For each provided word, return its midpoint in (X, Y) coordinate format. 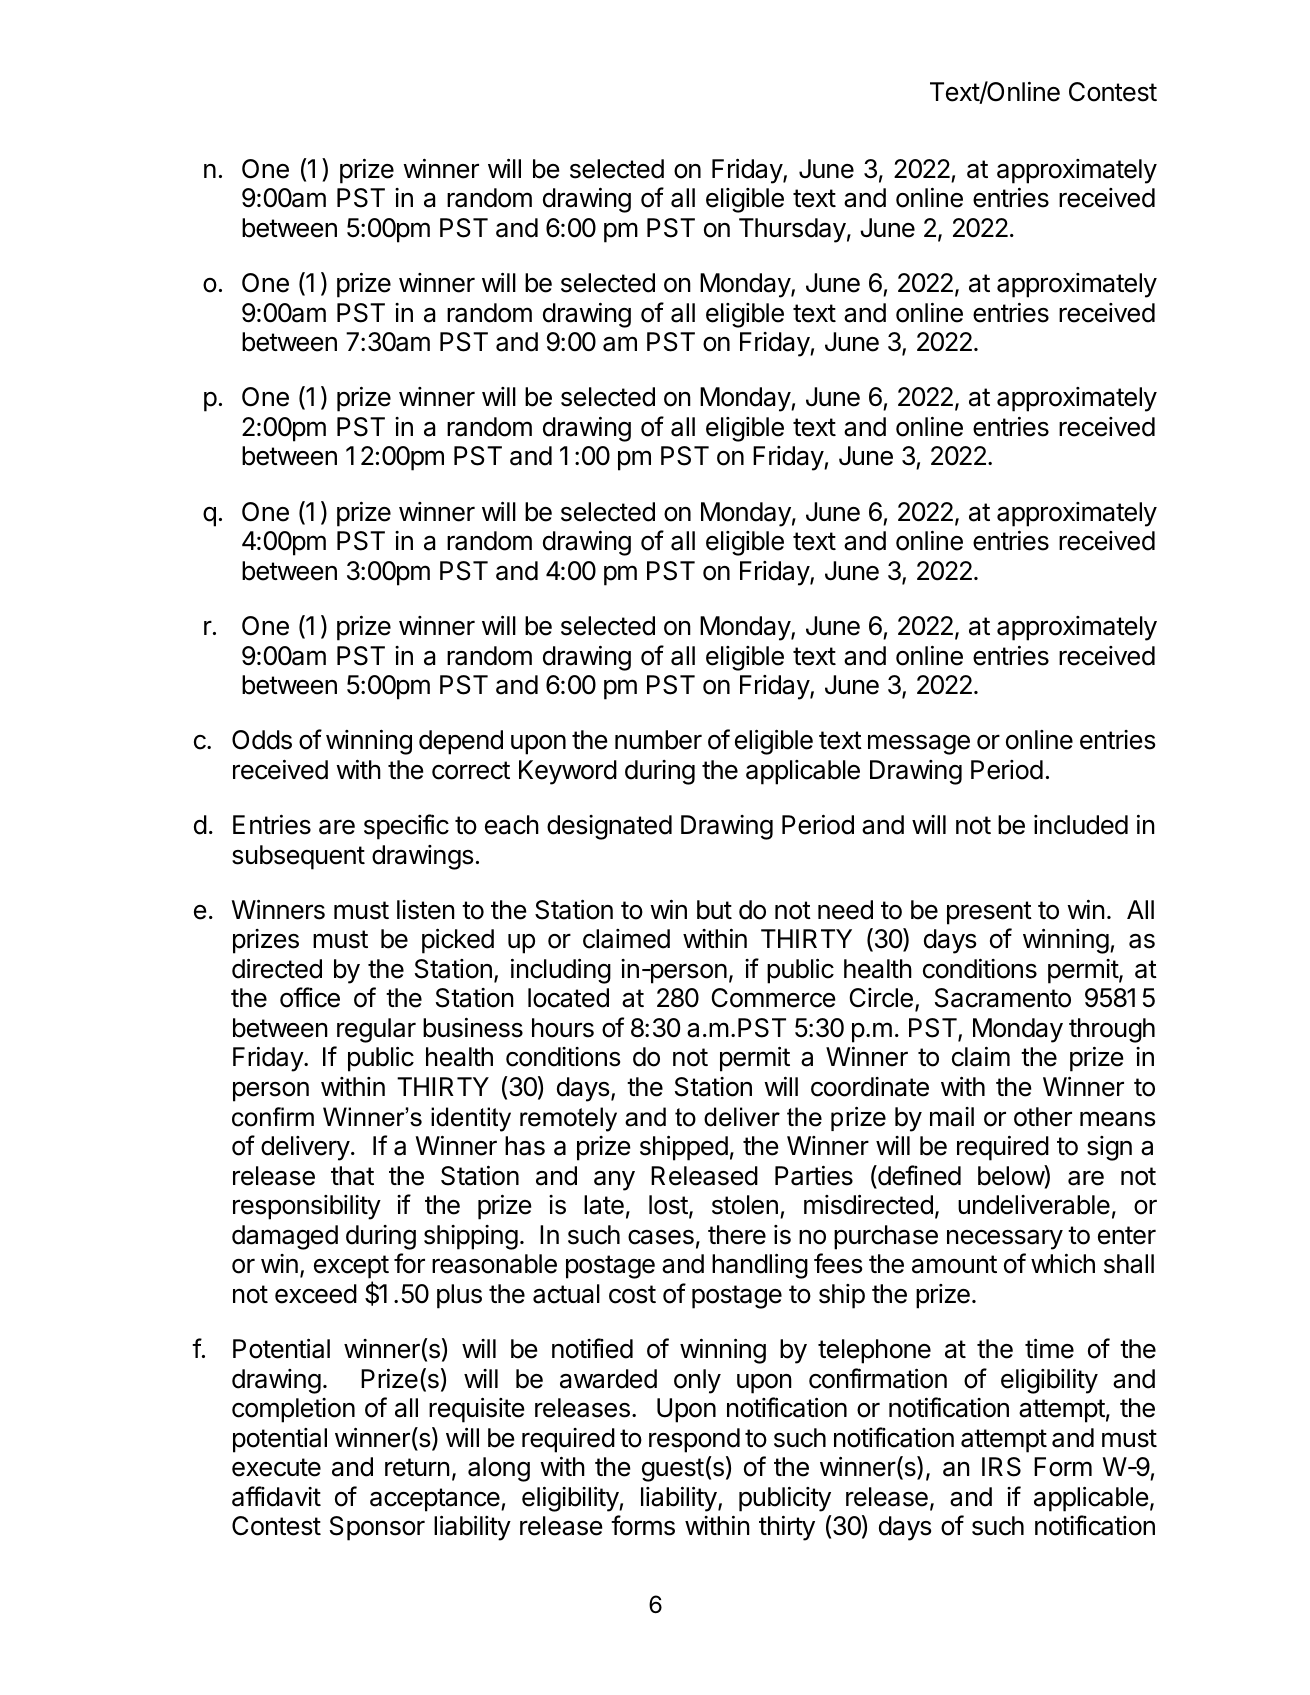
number (658, 740)
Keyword (568, 772)
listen (426, 910)
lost (668, 1205)
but (714, 910)
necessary (1005, 1239)
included (1081, 825)
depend (461, 742)
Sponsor (377, 1528)
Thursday (792, 230)
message (919, 744)
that (352, 1176)
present (989, 913)
